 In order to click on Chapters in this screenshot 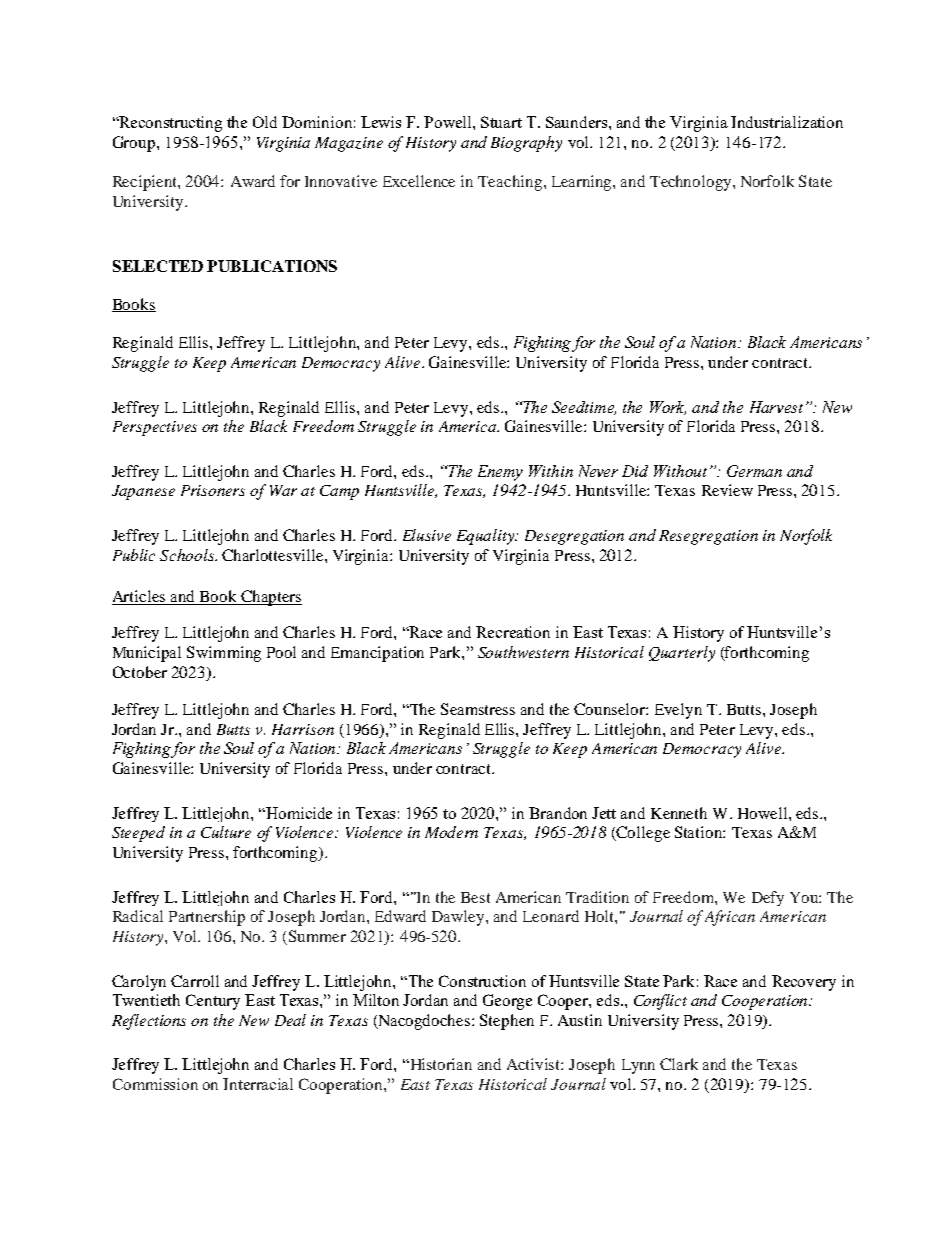, I will do `click(270, 598)`.
